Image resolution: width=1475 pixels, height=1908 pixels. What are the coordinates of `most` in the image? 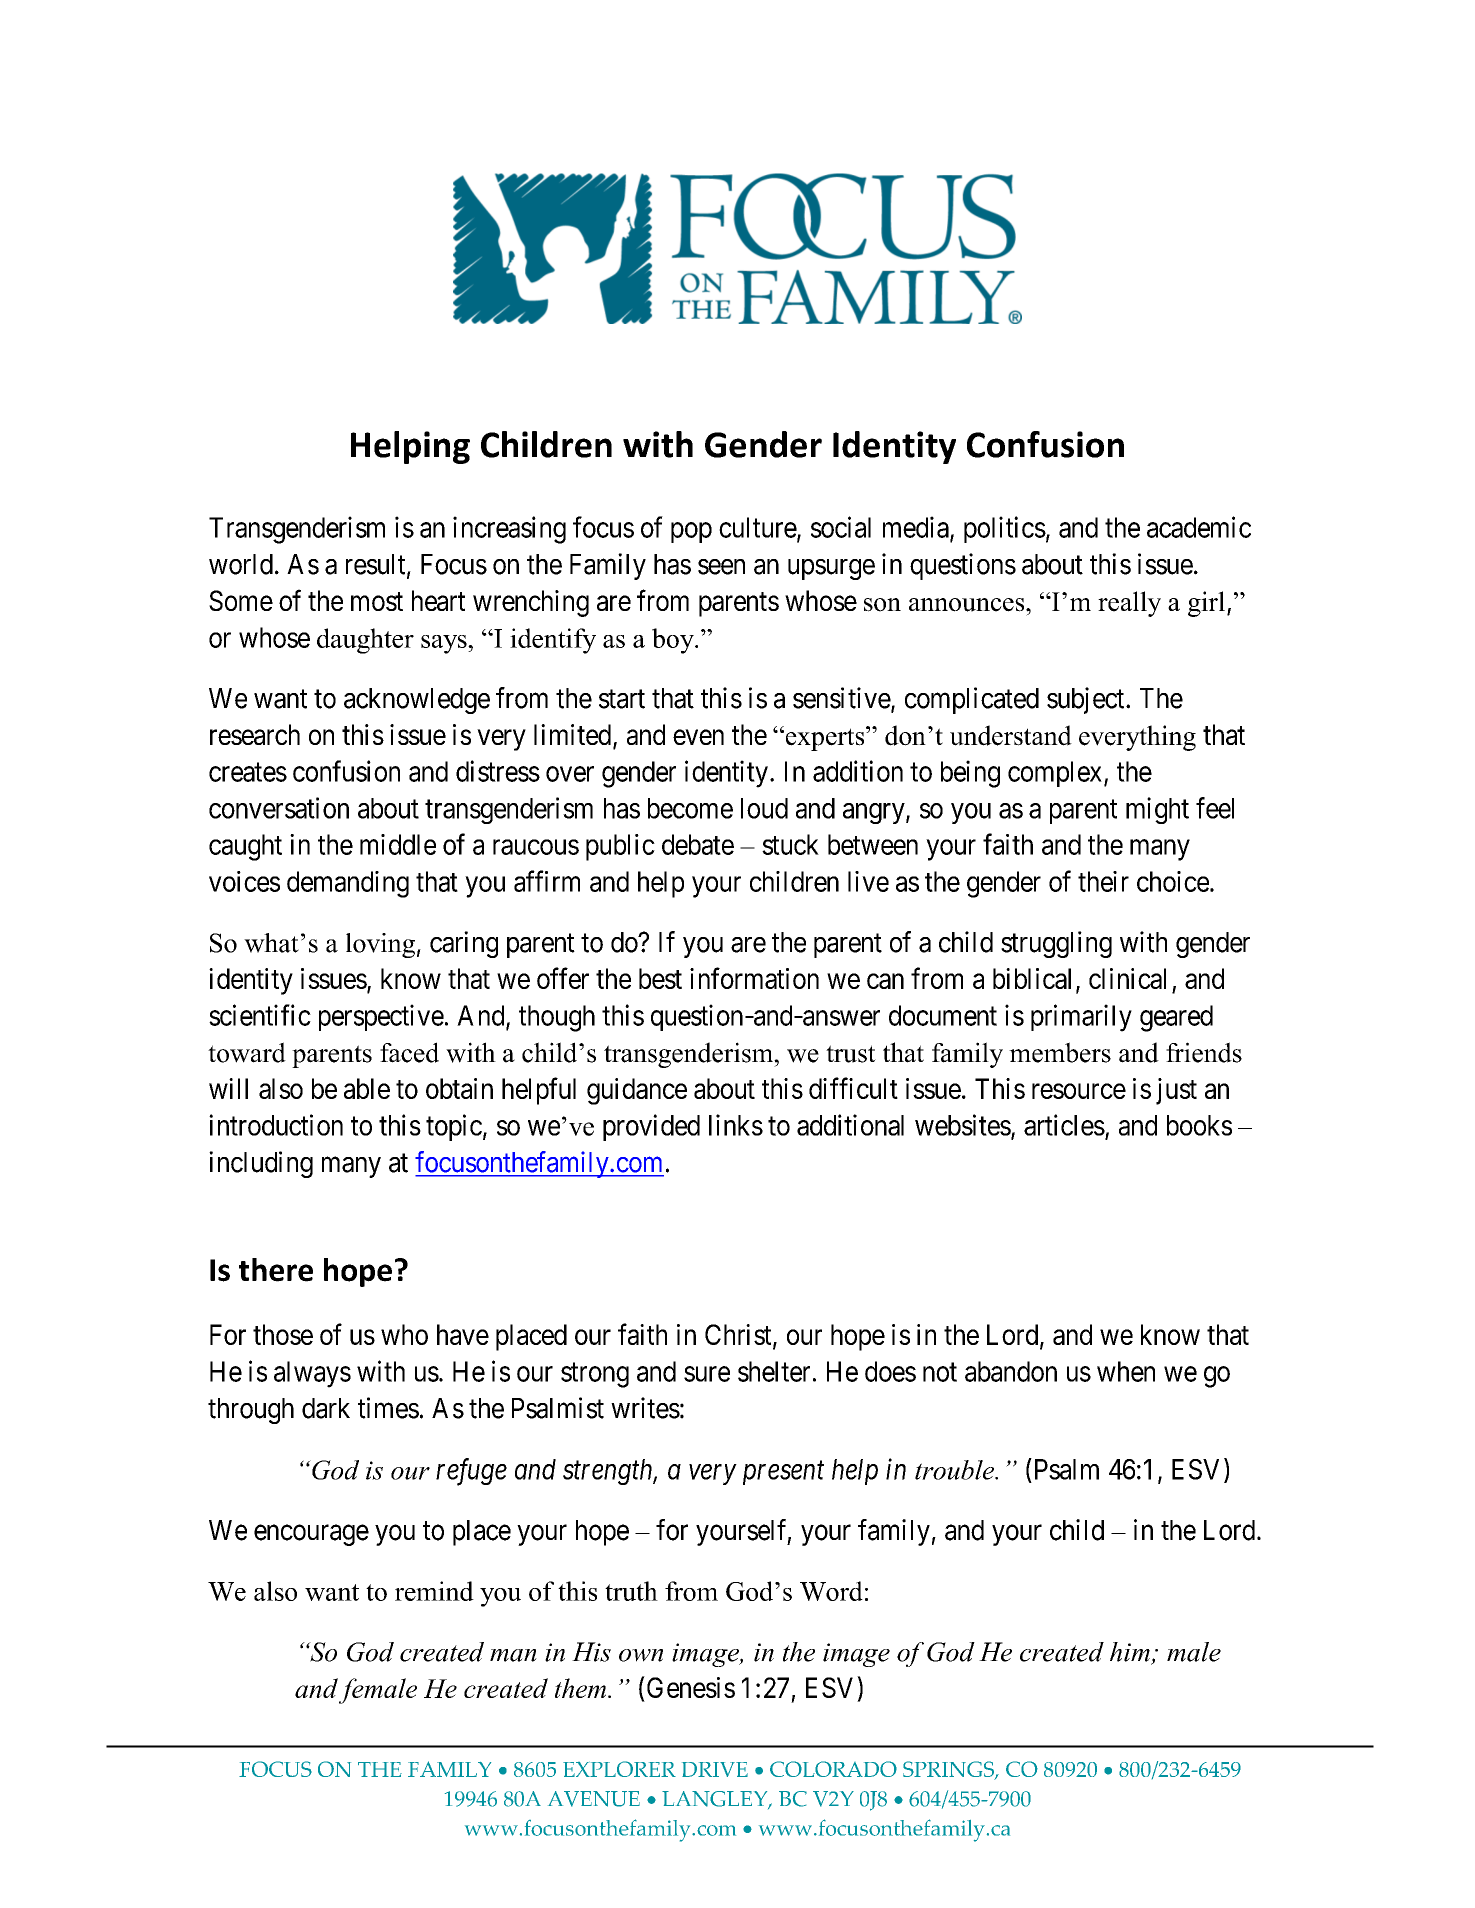 It's located at (377, 601).
